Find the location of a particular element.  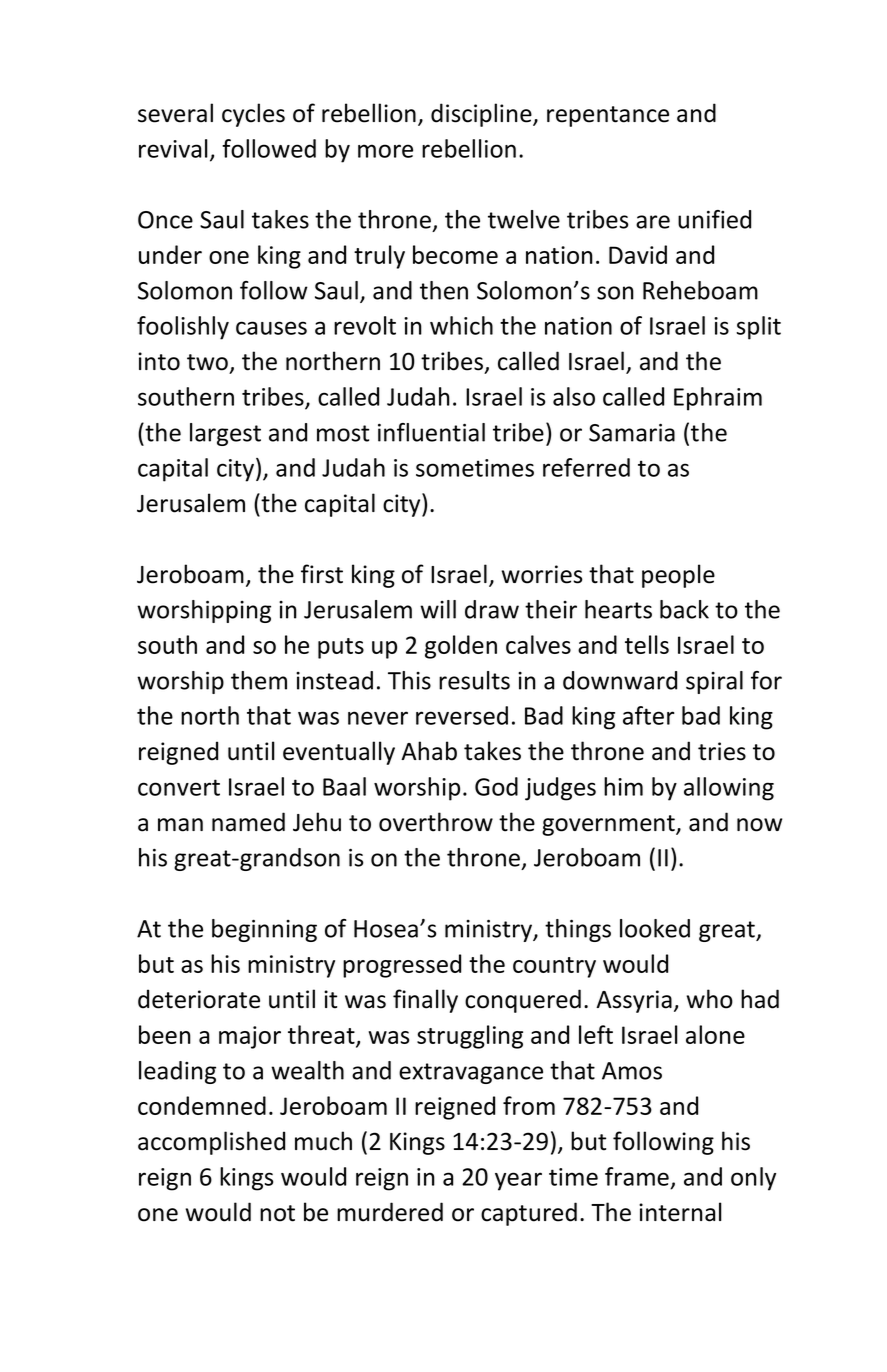

largest is located at coordinates (225, 434).
